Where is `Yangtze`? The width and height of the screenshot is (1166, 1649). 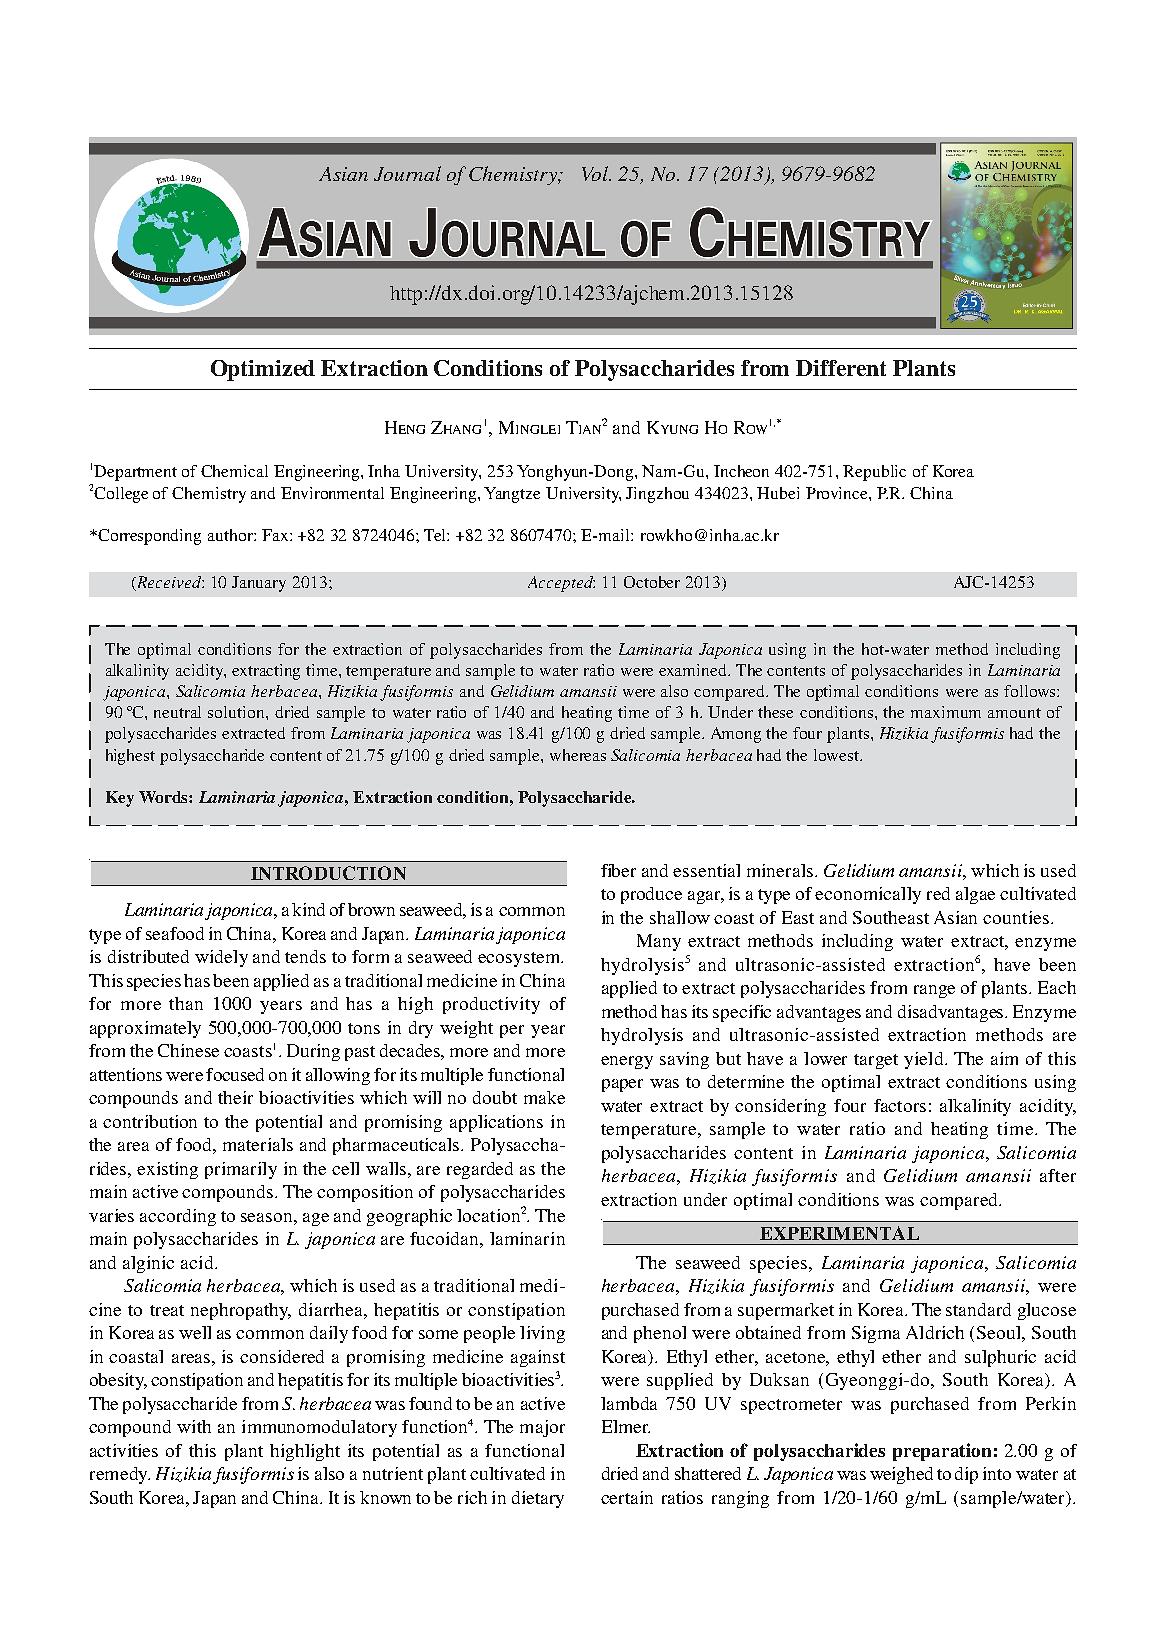 Yangtze is located at coordinates (512, 495).
